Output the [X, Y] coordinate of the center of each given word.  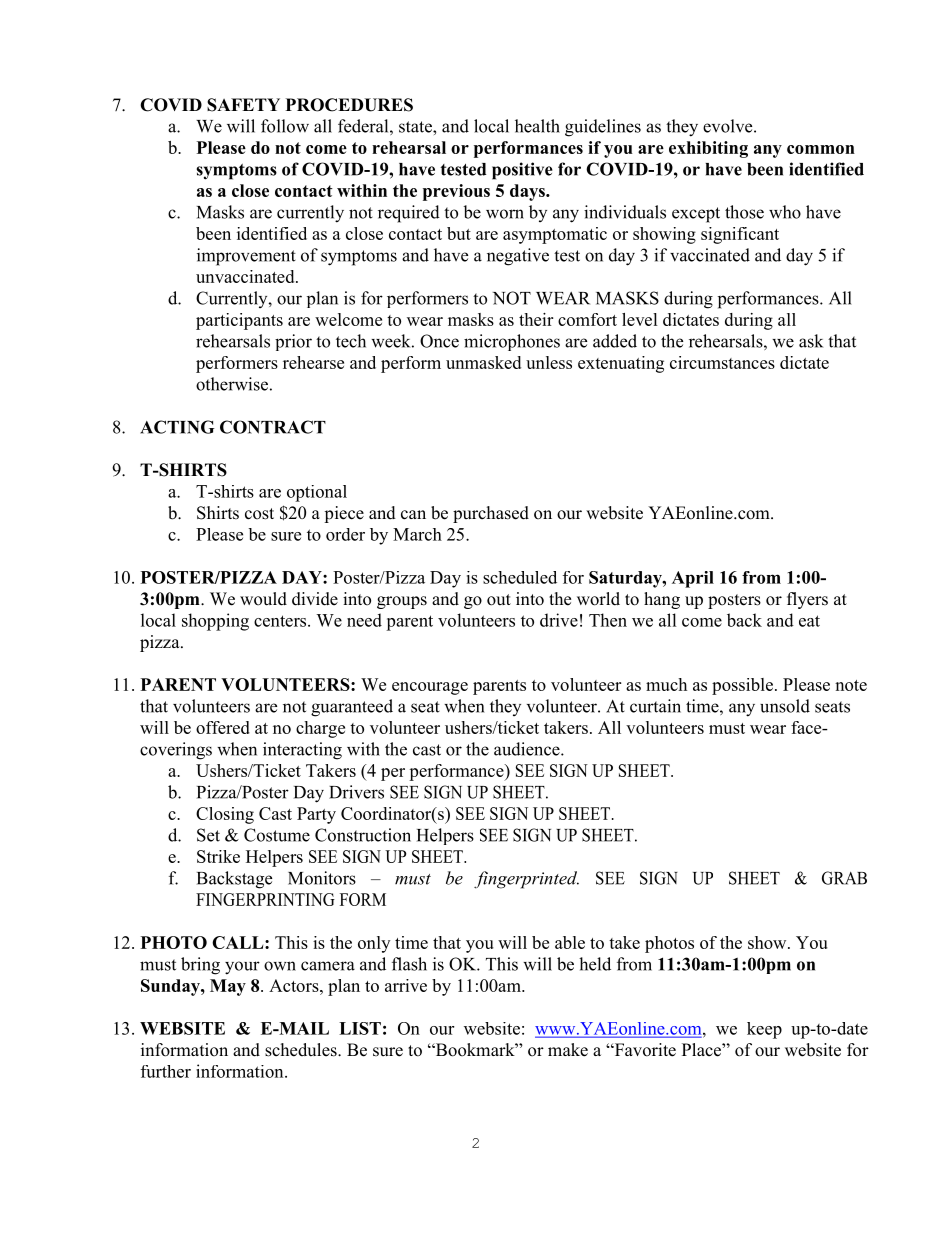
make [568, 1050]
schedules [302, 1050]
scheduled [520, 577]
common [821, 149]
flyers [807, 600]
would [263, 599]
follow [285, 126]
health [537, 126]
